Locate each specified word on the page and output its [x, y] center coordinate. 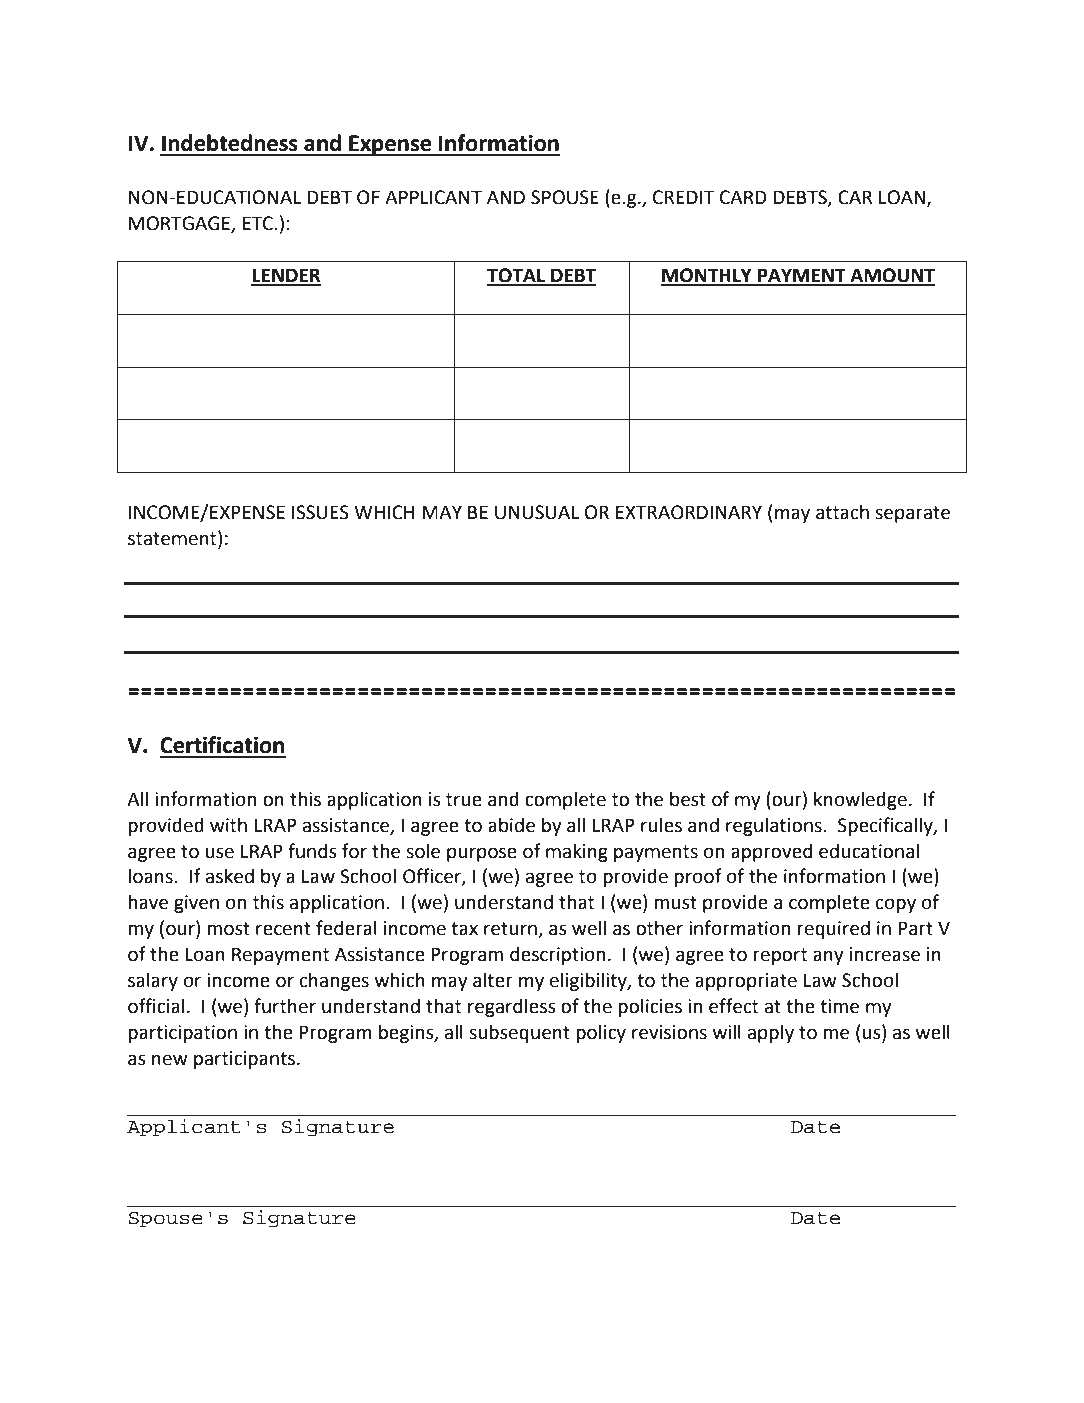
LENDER [286, 276]
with [228, 825]
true [464, 800]
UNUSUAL [537, 512]
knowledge [860, 800]
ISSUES [320, 512]
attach [842, 512]
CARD [743, 197]
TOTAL [517, 276]
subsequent [519, 1033]
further [285, 1006]
